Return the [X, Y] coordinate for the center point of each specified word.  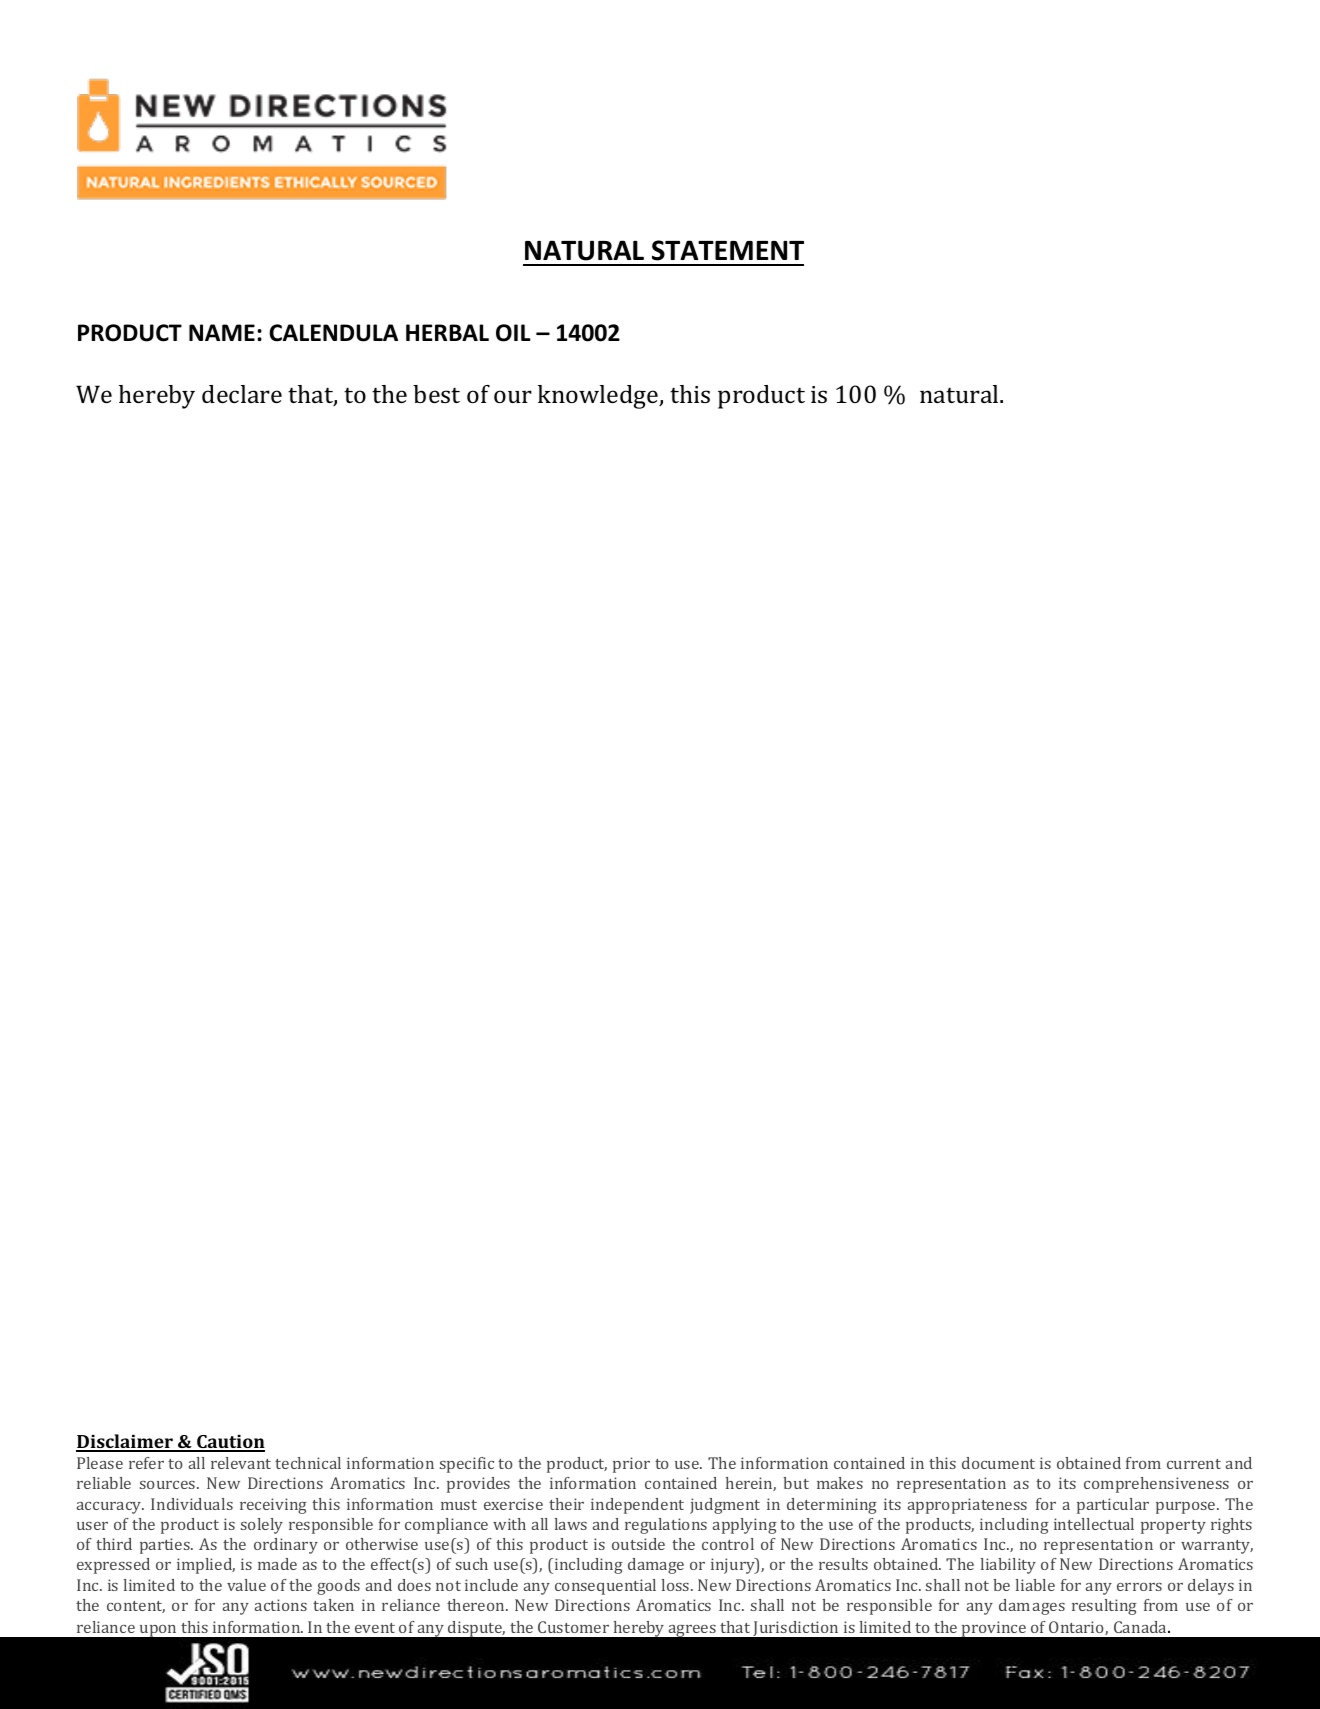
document [998, 1463]
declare [242, 394]
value [246, 1585]
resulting [1104, 1607]
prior [631, 1465]
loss [677, 1585]
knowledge [599, 397]
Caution [230, 1443]
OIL [513, 333]
